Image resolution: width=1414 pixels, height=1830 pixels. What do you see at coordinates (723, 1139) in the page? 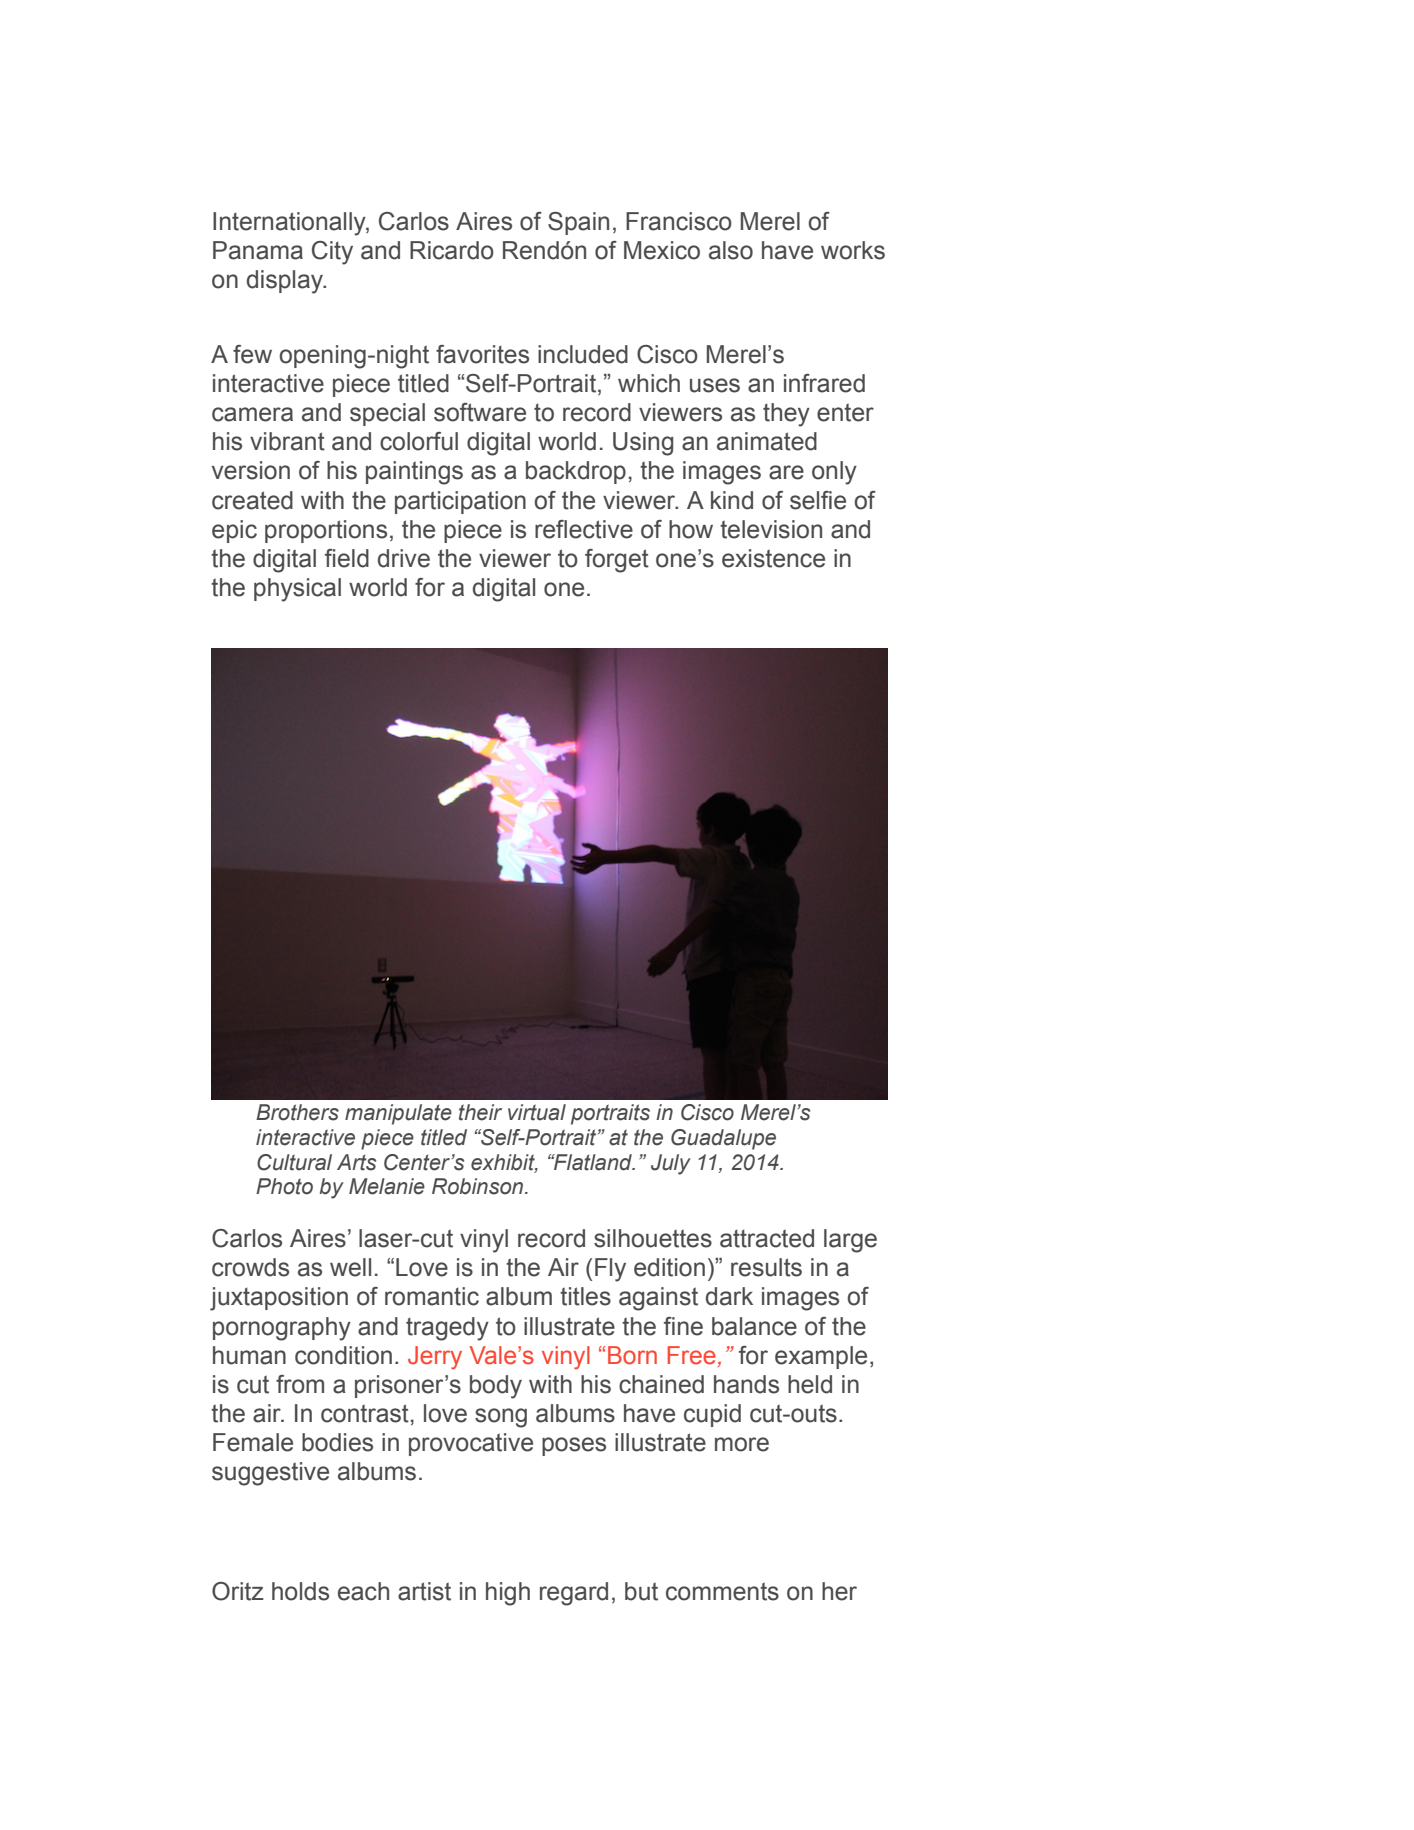
I see `Guadalupe` at bounding box center [723, 1139].
